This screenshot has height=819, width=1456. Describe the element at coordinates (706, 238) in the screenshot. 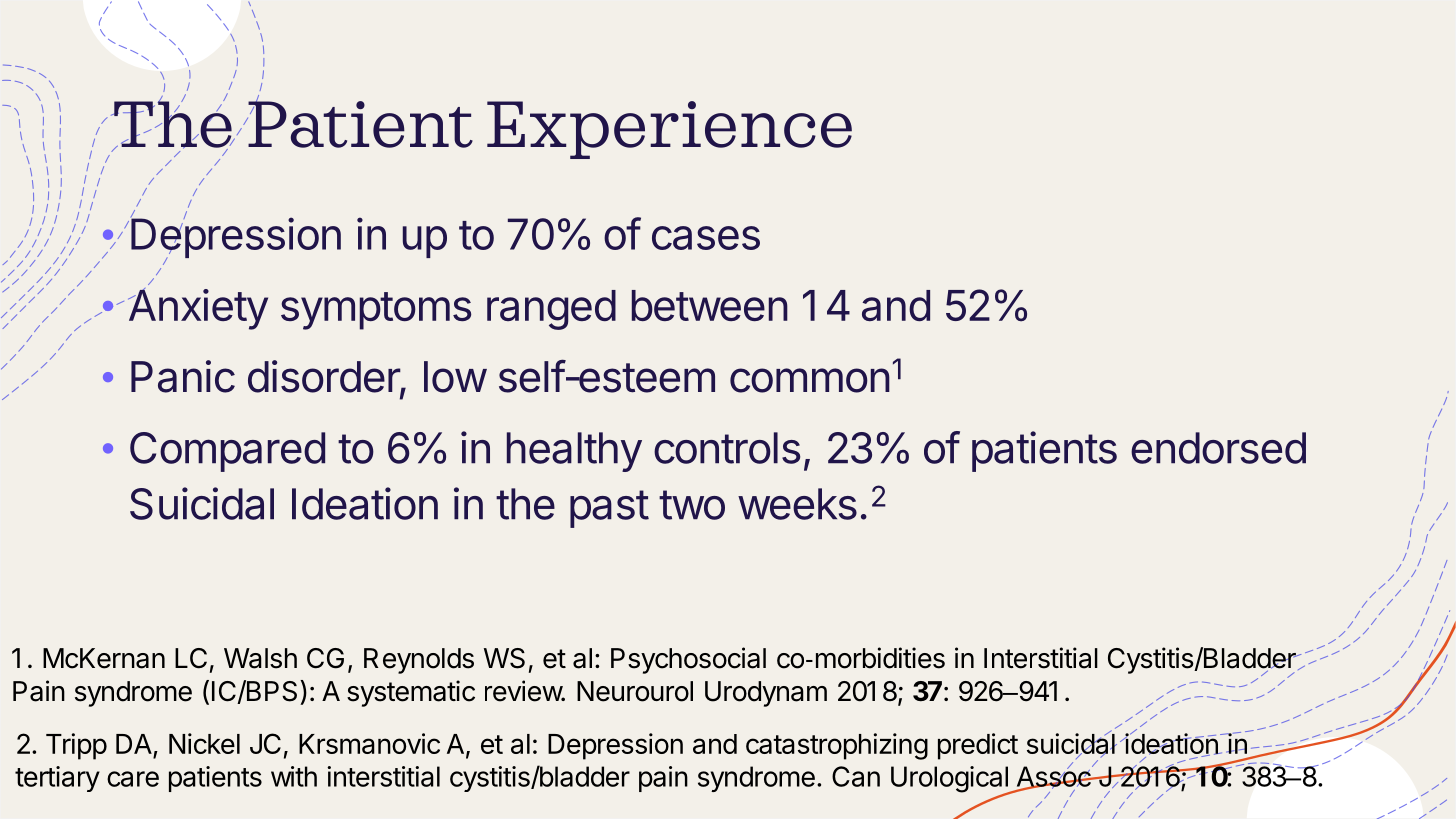

I see `cases` at that location.
